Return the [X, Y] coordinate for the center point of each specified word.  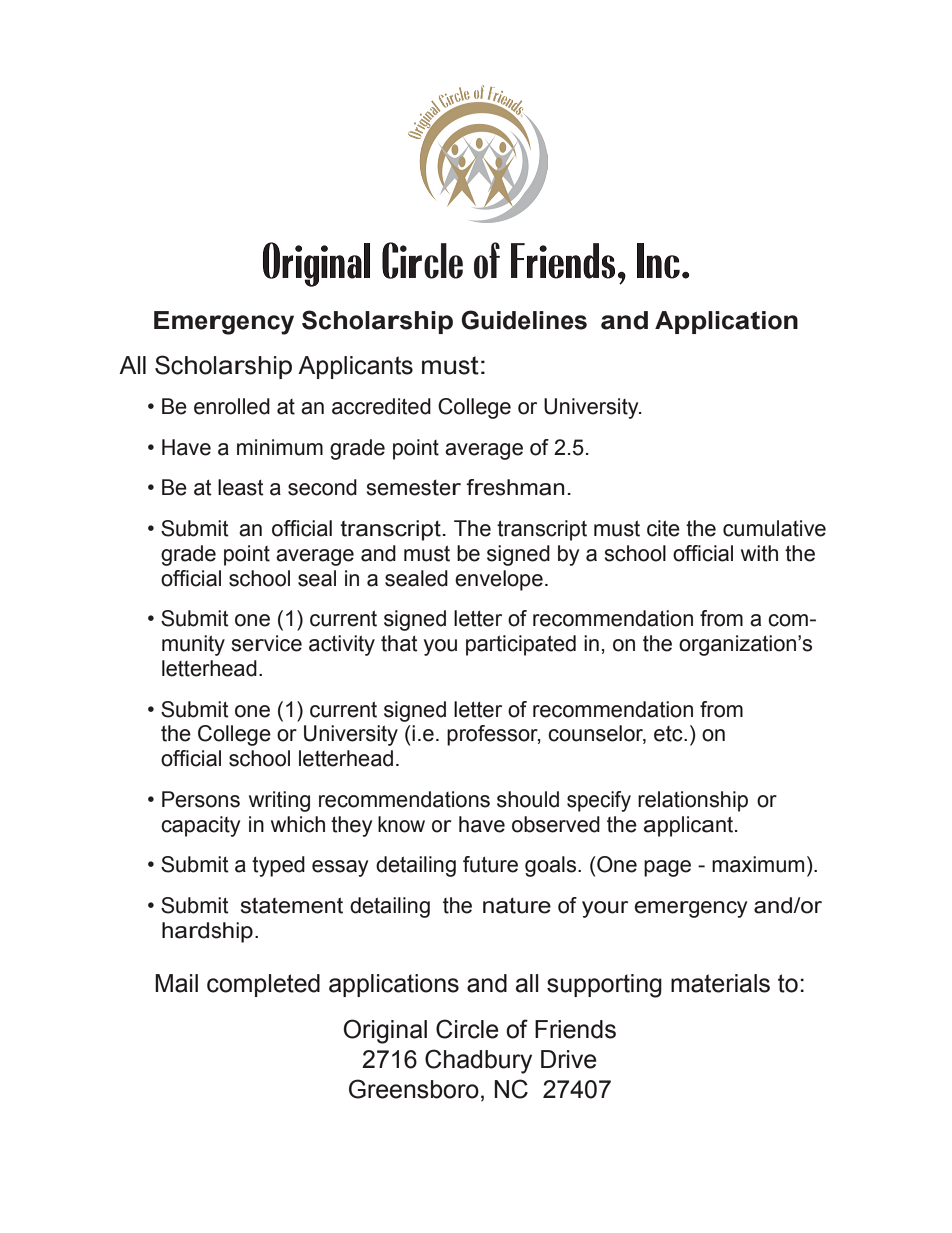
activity [342, 645]
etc [669, 734]
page [667, 868]
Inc [658, 261]
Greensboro [414, 1089]
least [241, 487]
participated [521, 645]
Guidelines [524, 320]
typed [278, 866]
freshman [515, 487]
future [490, 864]
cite [663, 528]
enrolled [232, 406]
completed [263, 985]
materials [720, 983]
